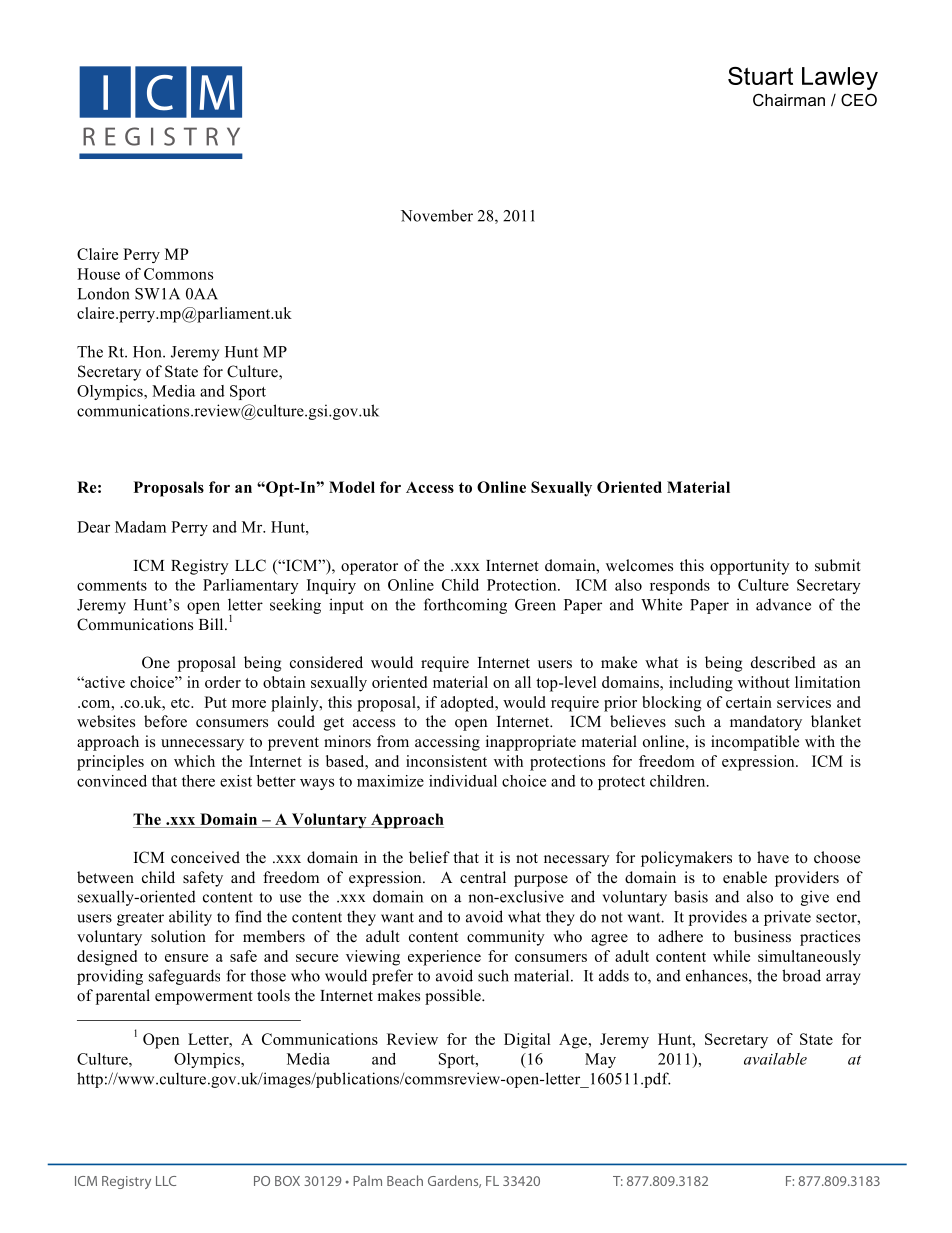 The height and width of the screenshot is (1233, 952). What do you see at coordinates (140, 527) in the screenshot?
I see `Madam` at bounding box center [140, 527].
